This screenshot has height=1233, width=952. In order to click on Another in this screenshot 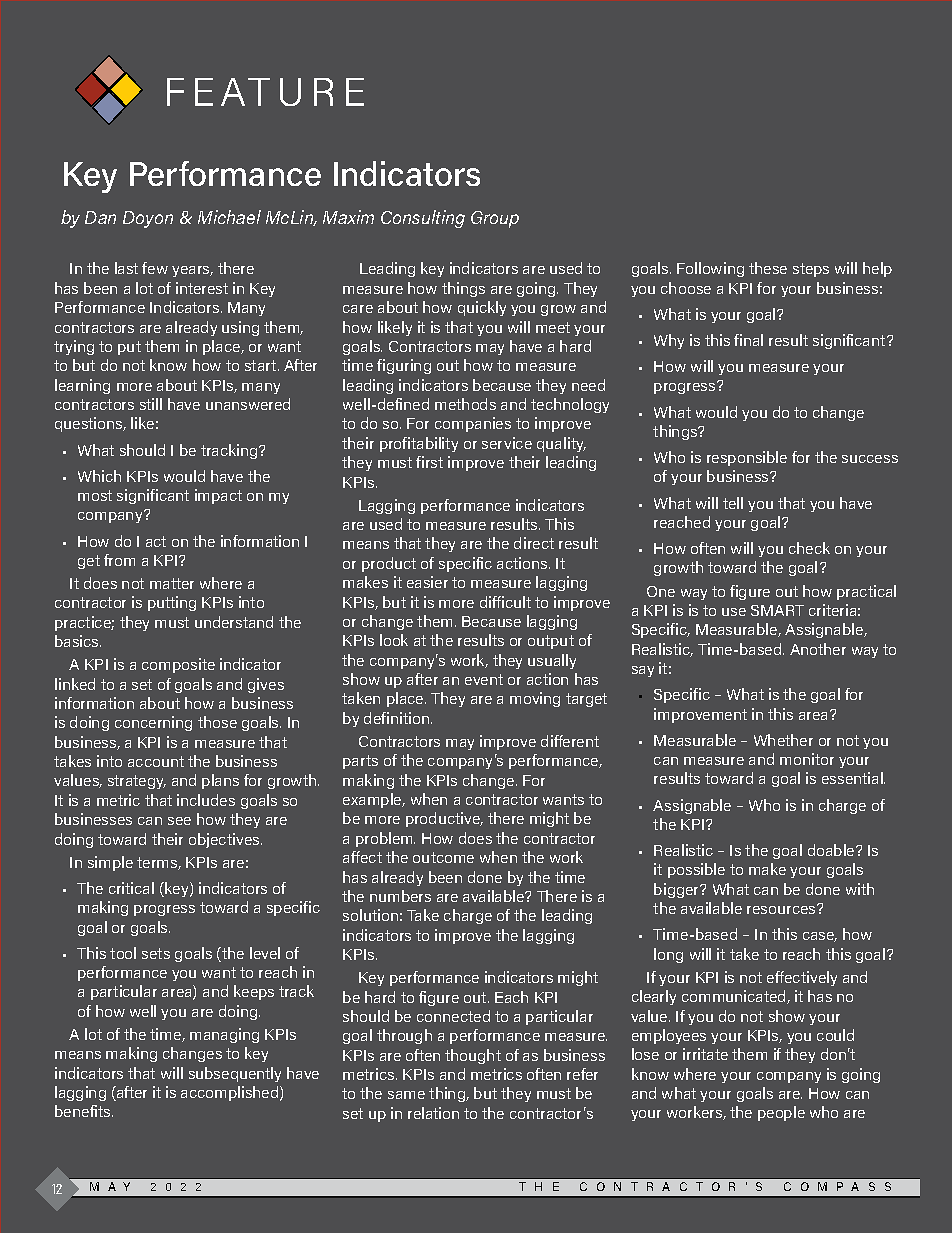, I will do `click(818, 649)`.
